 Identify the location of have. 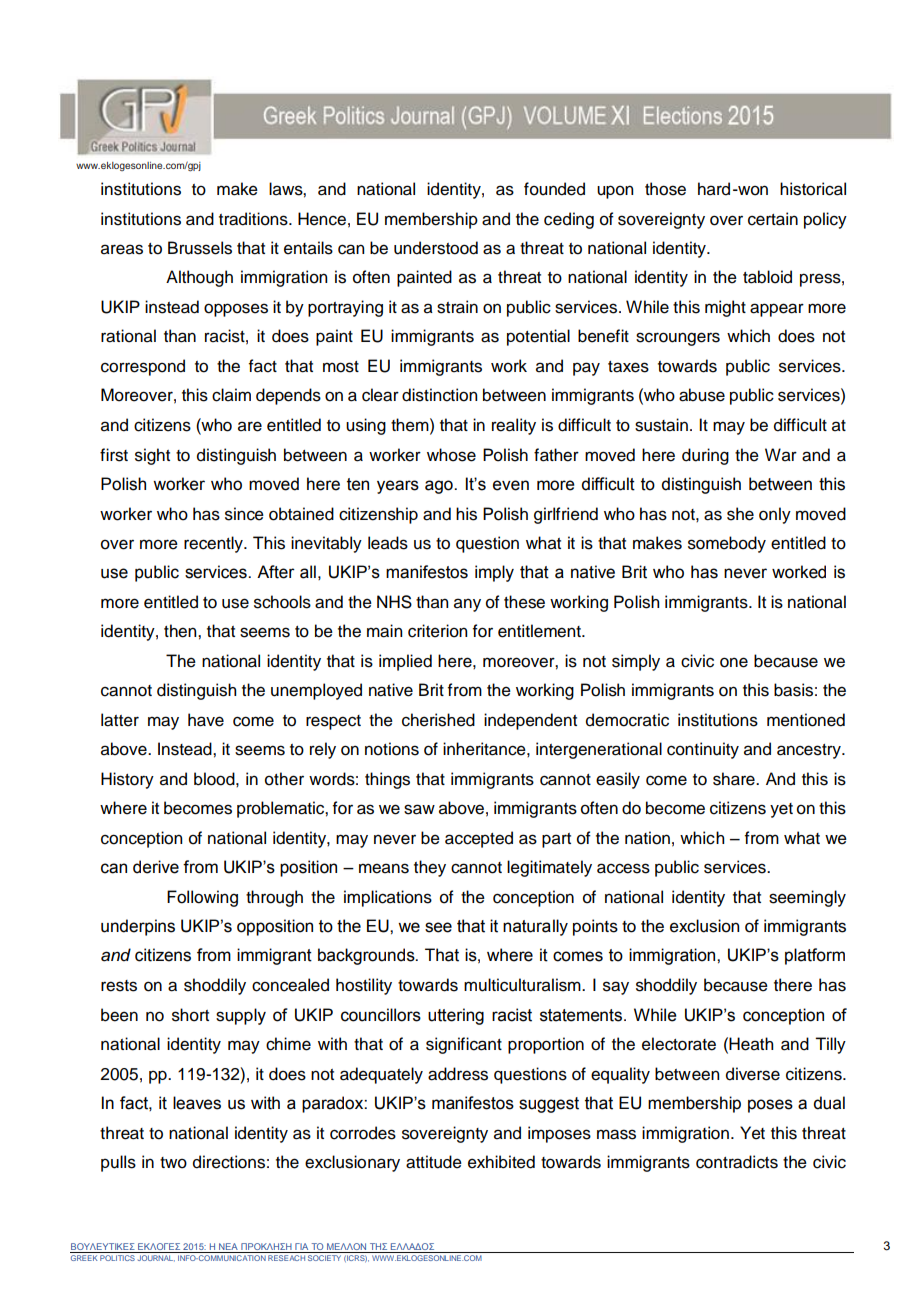
(206, 720).
